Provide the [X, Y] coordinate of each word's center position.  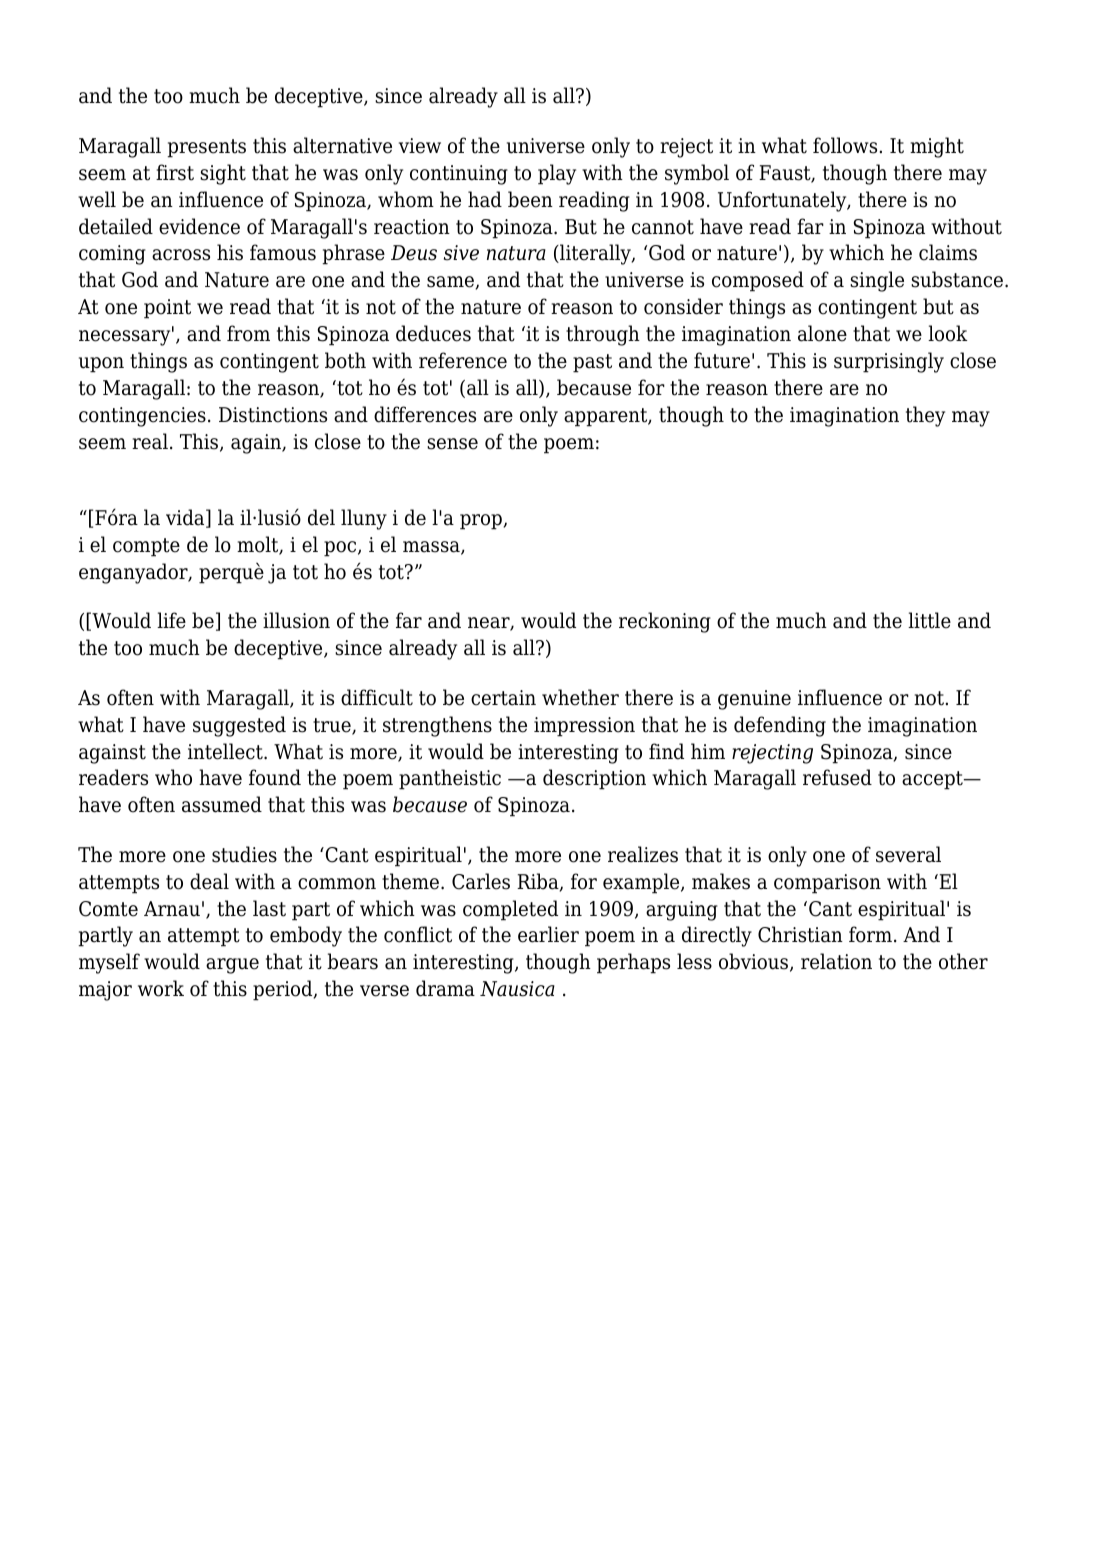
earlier [548, 934]
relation [836, 961]
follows [845, 145]
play [557, 174]
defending [780, 726]
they [925, 416]
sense [452, 444]
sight [223, 174]
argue [232, 966]
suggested [239, 726]
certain [503, 698]
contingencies [142, 417]
